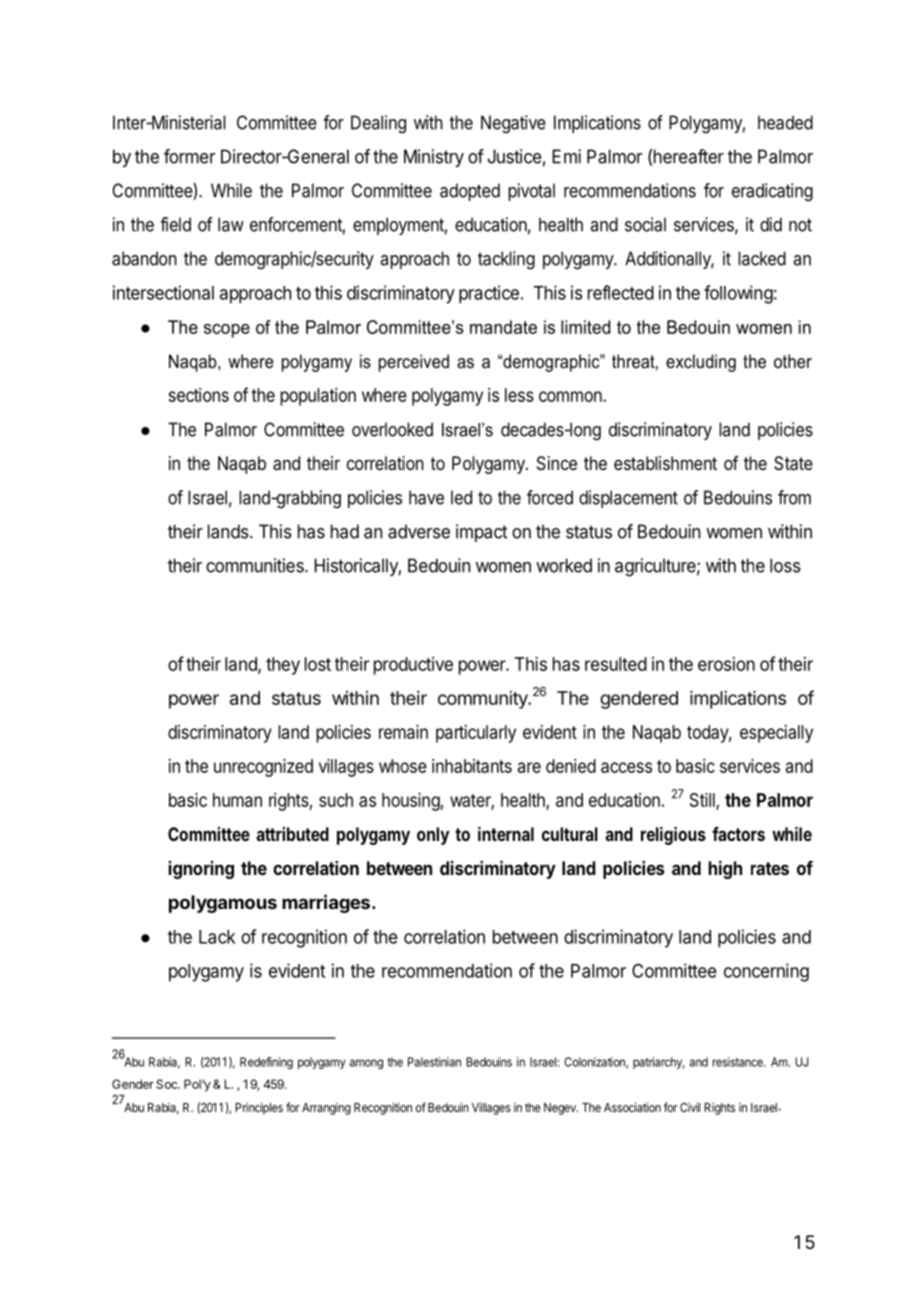 This screenshot has width=924, height=1309. Describe the element at coordinates (189, 156) in the screenshot. I see `former` at that location.
